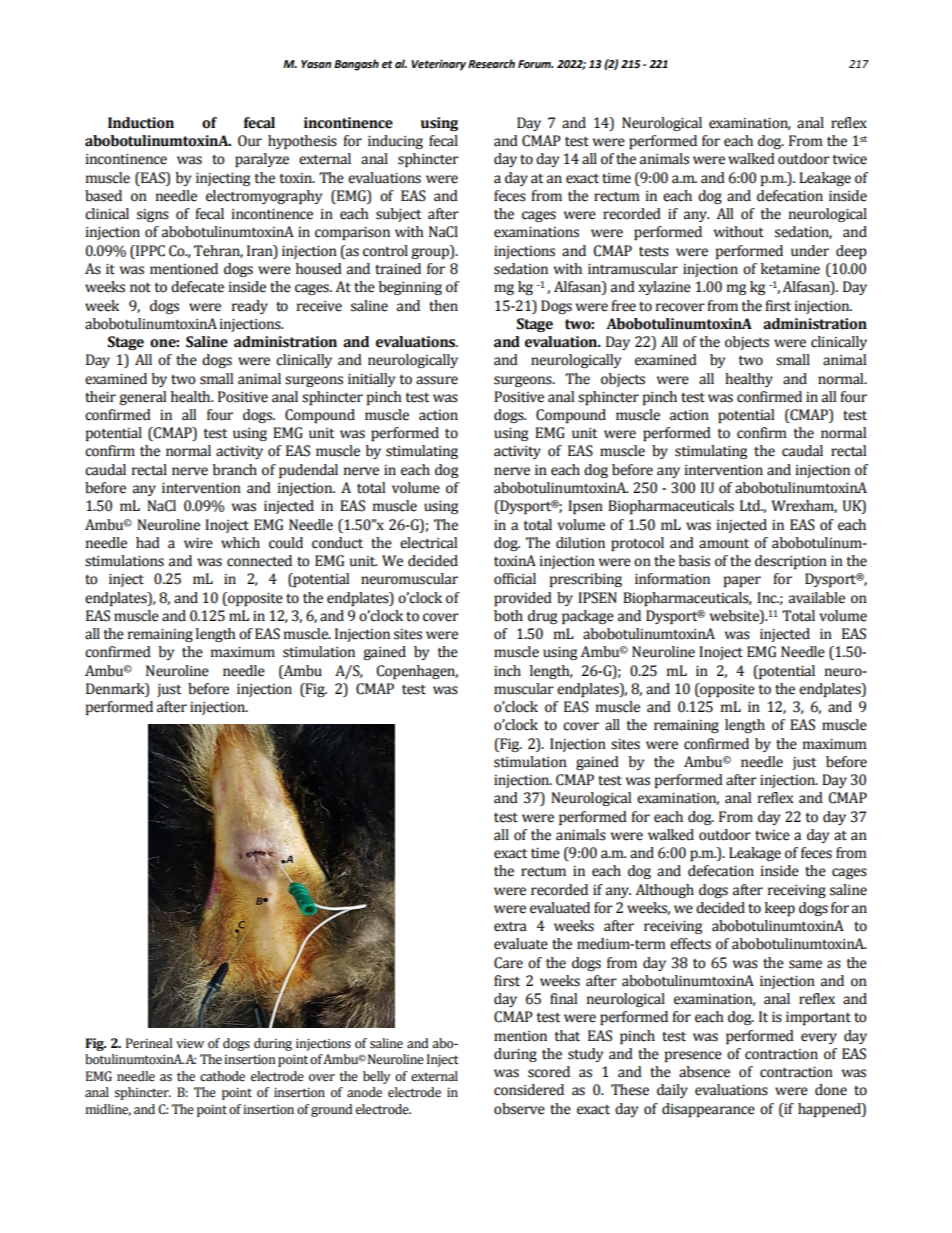 Image resolution: width=952 pixels, height=1233 pixels. What do you see at coordinates (222, 1076) in the document?
I see `cathode` at bounding box center [222, 1076].
